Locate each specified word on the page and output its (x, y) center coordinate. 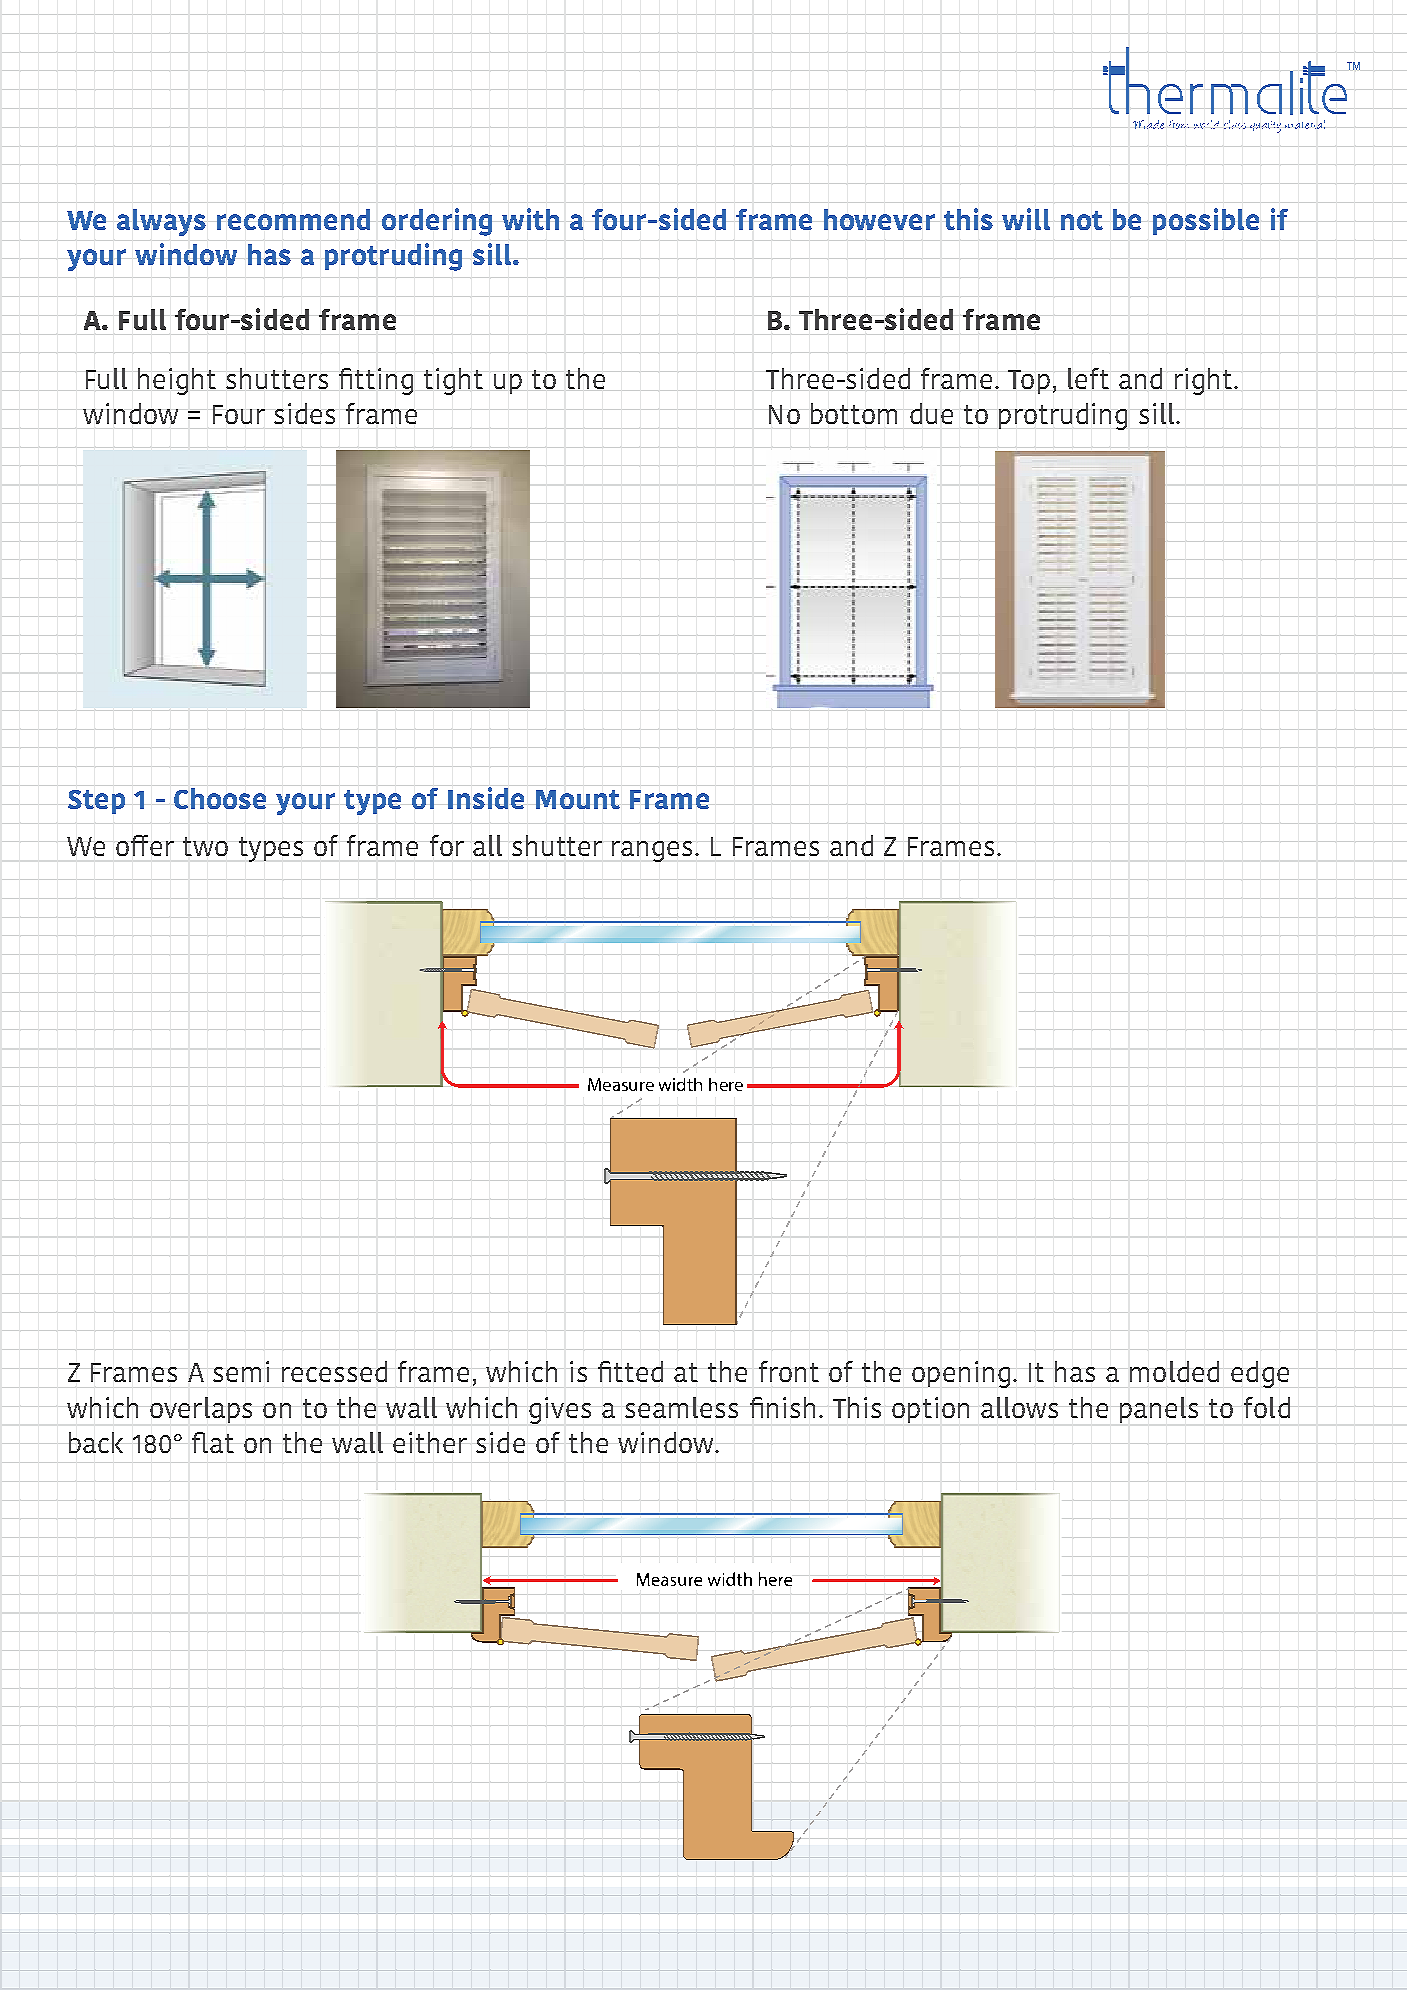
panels (1159, 1410)
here (726, 1084)
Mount (578, 799)
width (680, 1084)
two (205, 846)
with (530, 219)
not (1082, 220)
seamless (681, 1407)
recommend (293, 219)
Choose (220, 798)
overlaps (201, 1410)
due (931, 413)
